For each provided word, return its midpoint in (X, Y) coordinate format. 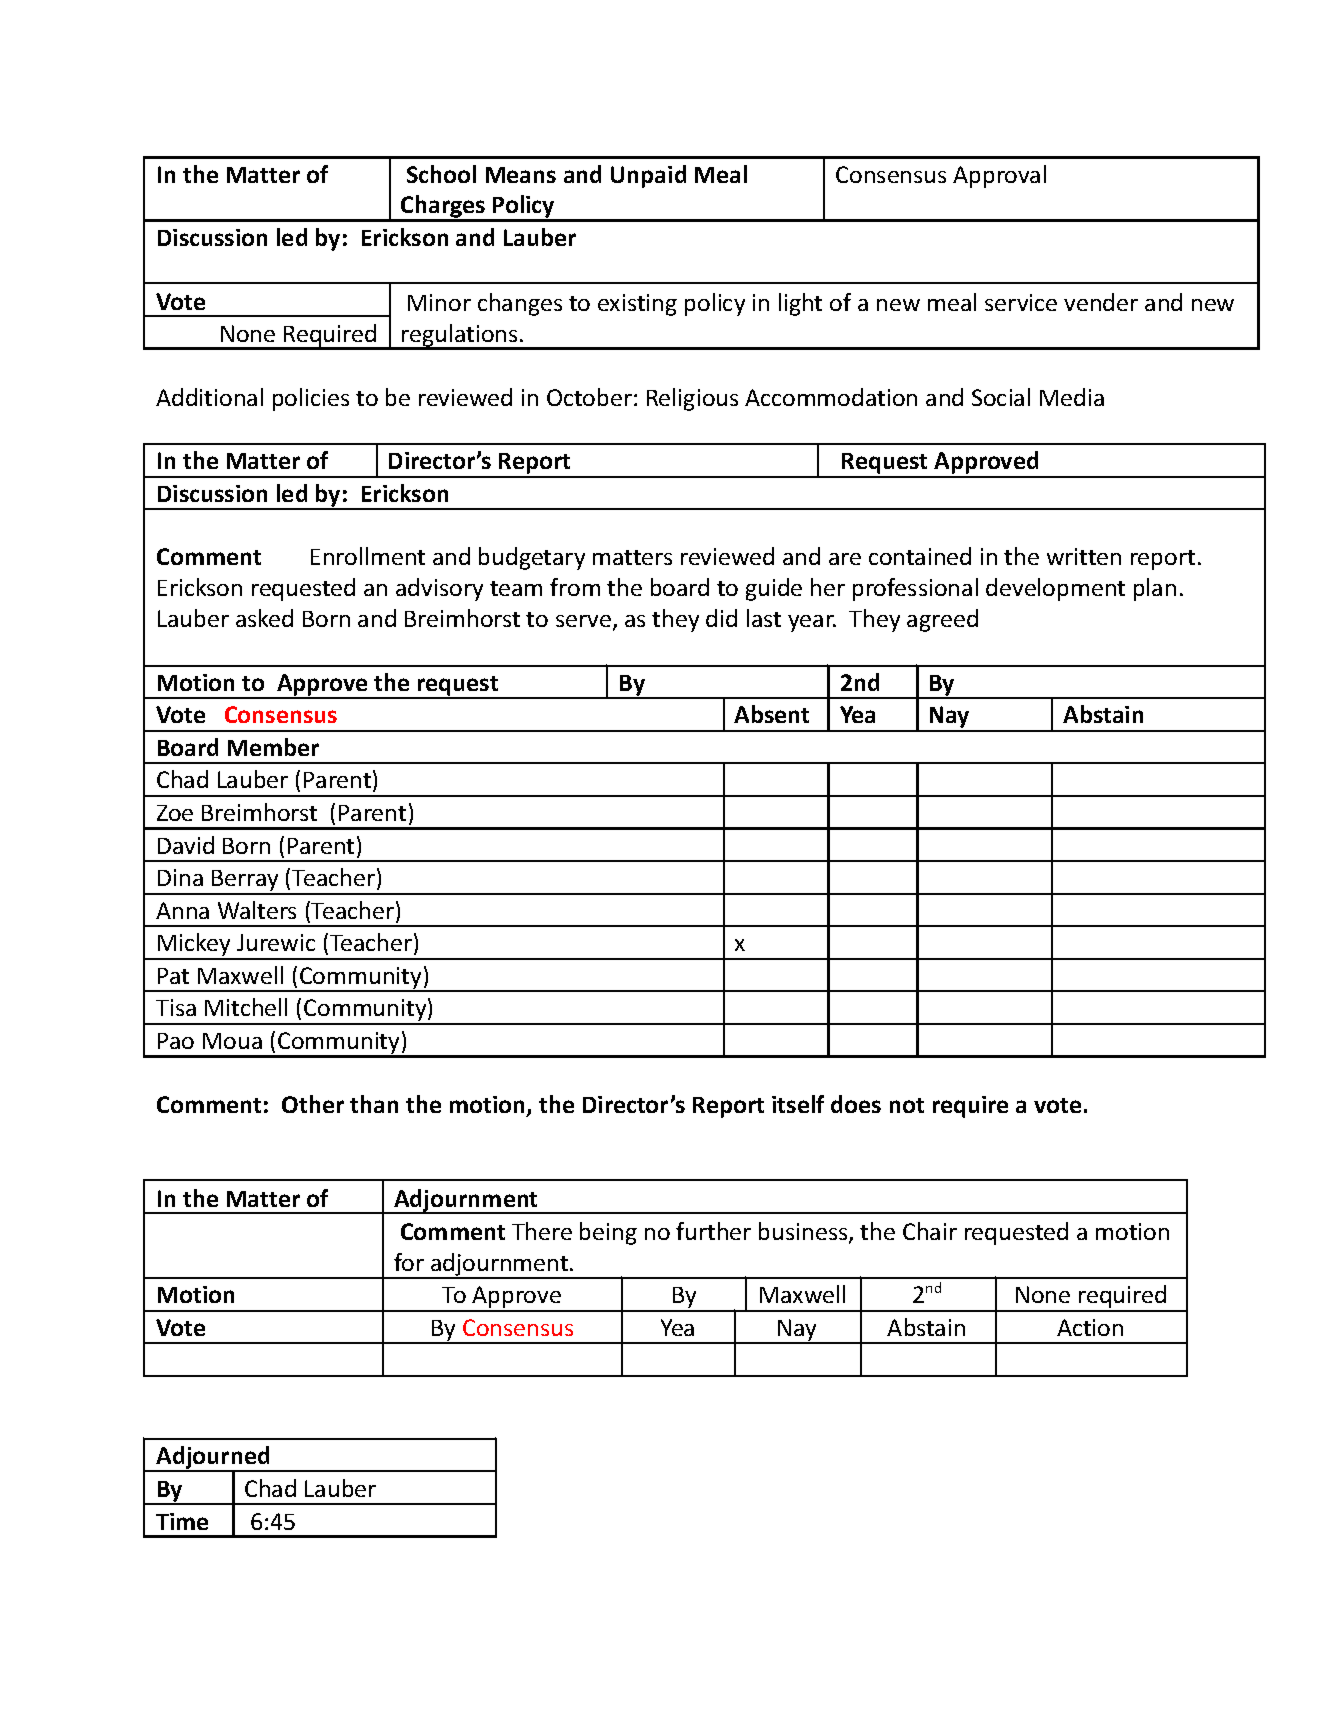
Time (182, 1521)
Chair (930, 1231)
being (608, 1233)
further (713, 1231)
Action (1090, 1327)
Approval (999, 176)
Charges (443, 208)
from (575, 587)
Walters (257, 910)
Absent (771, 714)
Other (313, 1104)
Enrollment (368, 556)
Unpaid (648, 176)
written (1084, 556)
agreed (942, 620)
